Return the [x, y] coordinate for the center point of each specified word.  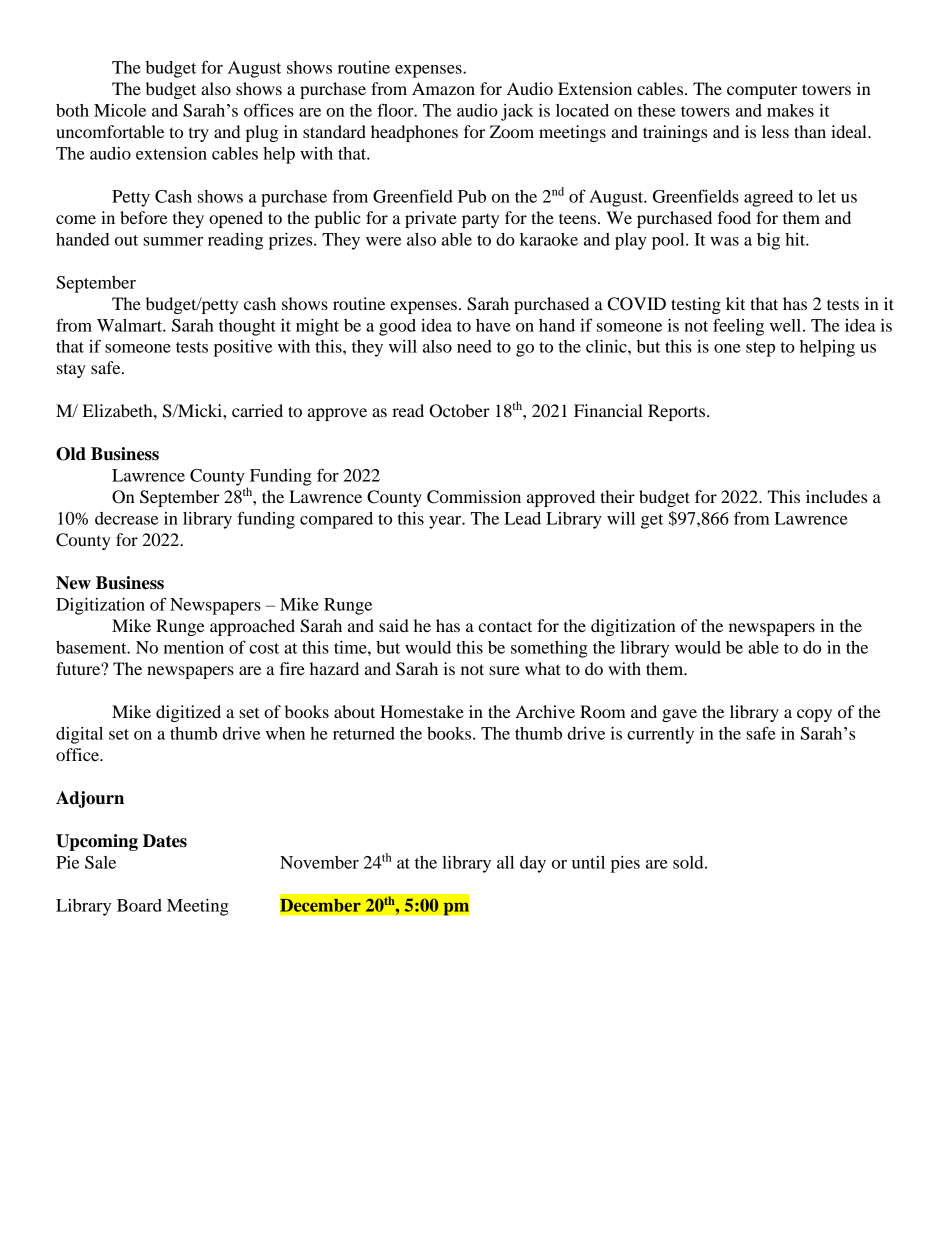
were [383, 241]
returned [364, 733]
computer [762, 91]
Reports [678, 412]
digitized [188, 713]
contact [505, 626]
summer [173, 241]
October [459, 411]
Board [139, 905]
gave [679, 715]
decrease [126, 518]
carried [257, 410]
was [724, 241]
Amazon [443, 88]
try [199, 135]
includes [836, 496]
